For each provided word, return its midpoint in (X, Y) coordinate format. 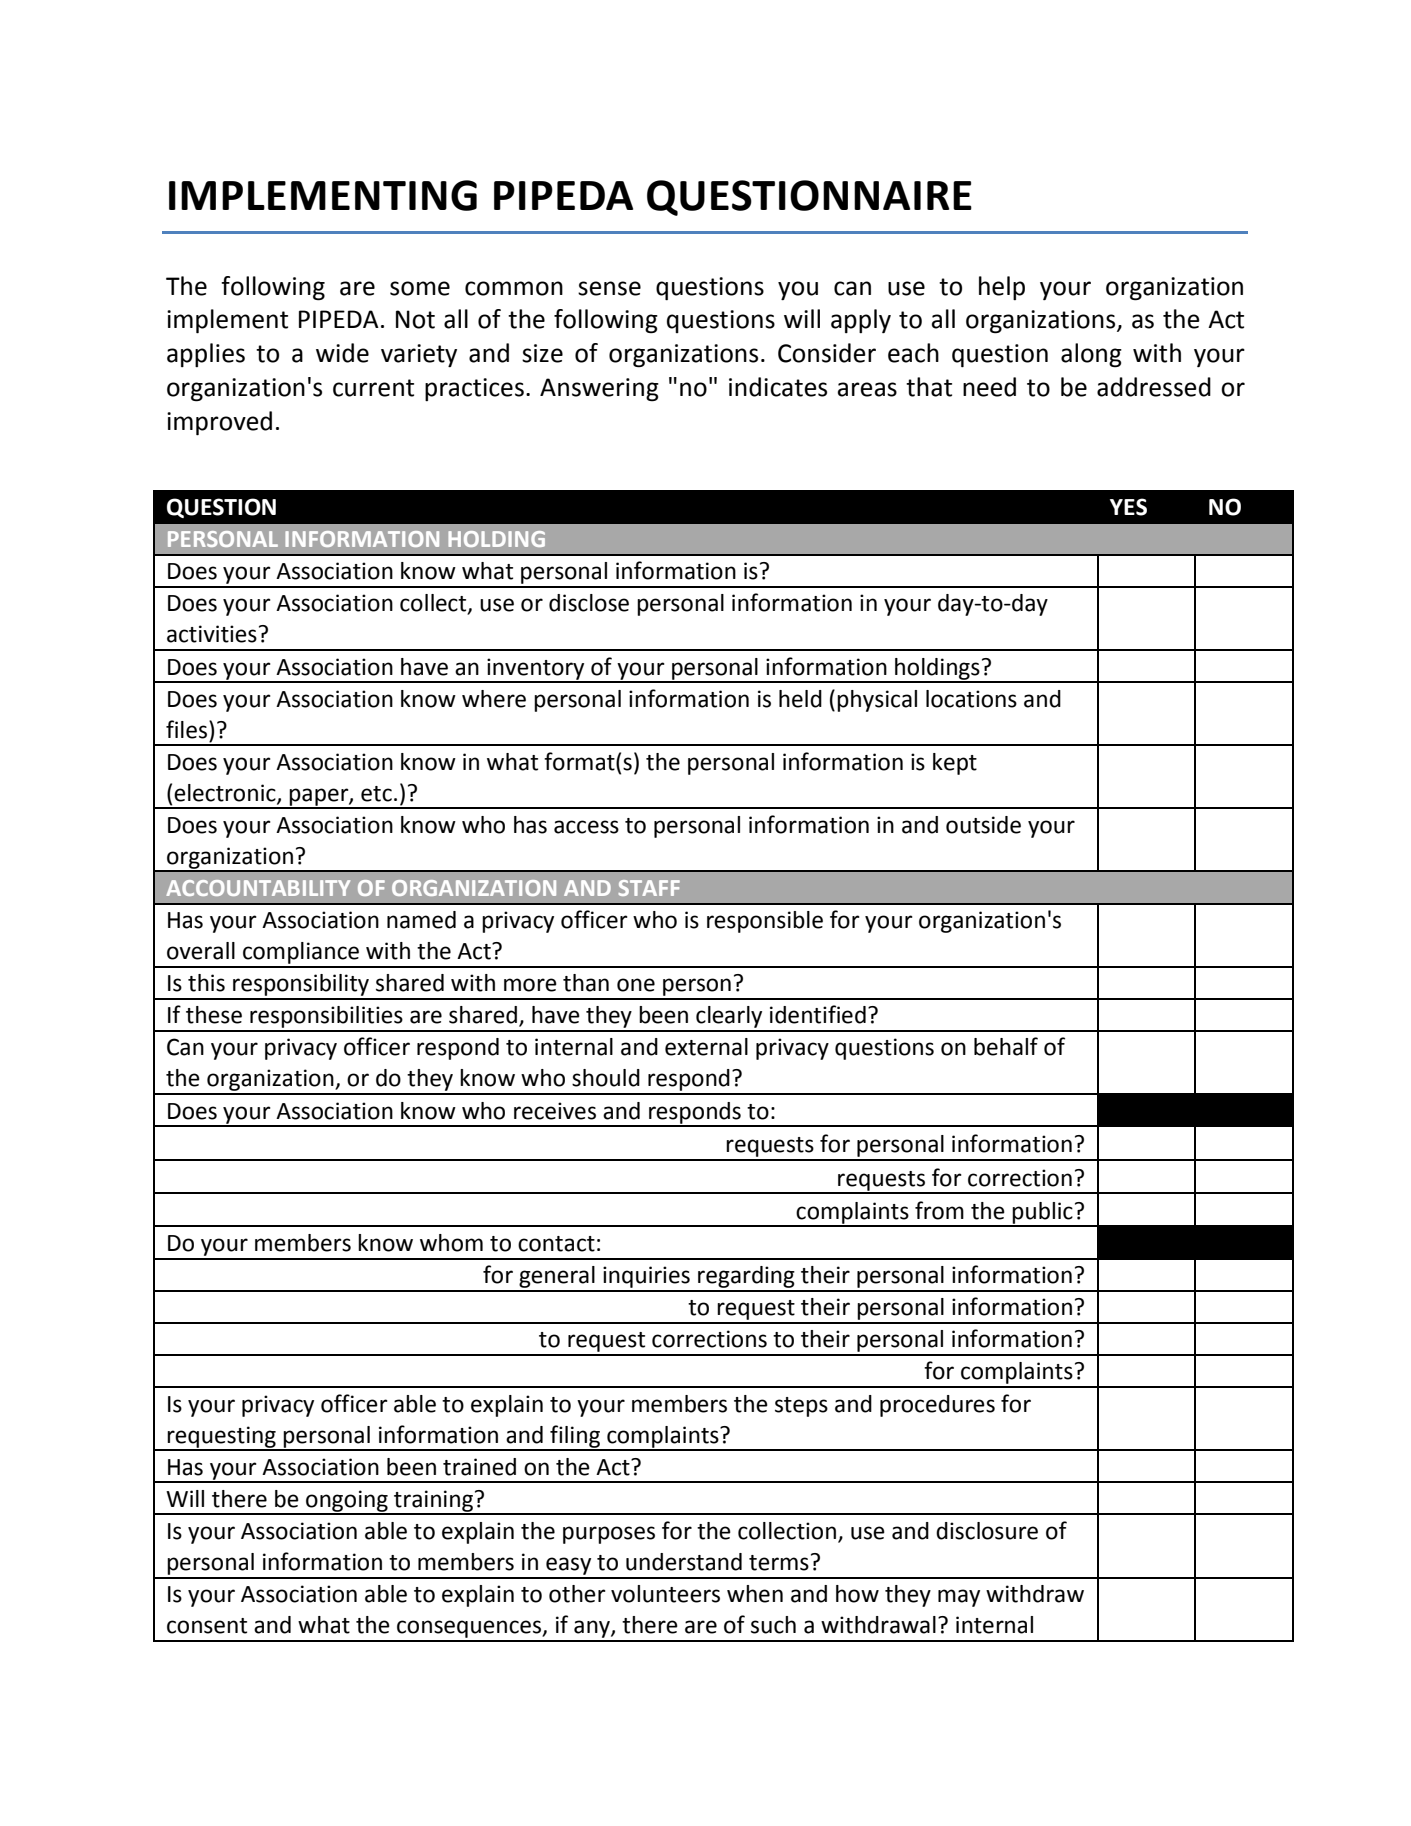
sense (609, 288)
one (636, 985)
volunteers (665, 1594)
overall (201, 951)
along (1091, 355)
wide (342, 353)
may (959, 1598)
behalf (1006, 1046)
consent (207, 1626)
